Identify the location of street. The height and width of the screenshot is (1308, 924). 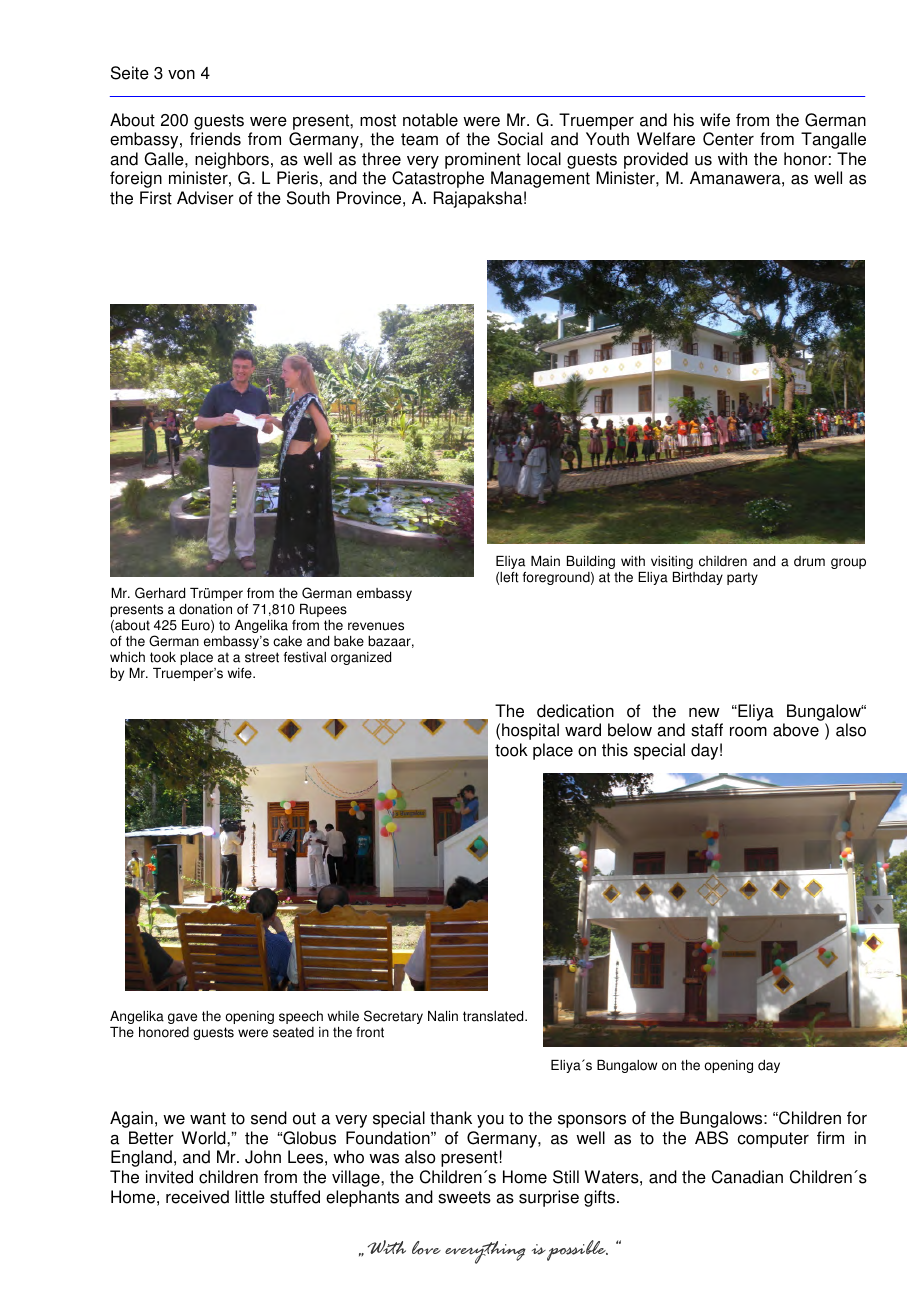
(262, 657).
